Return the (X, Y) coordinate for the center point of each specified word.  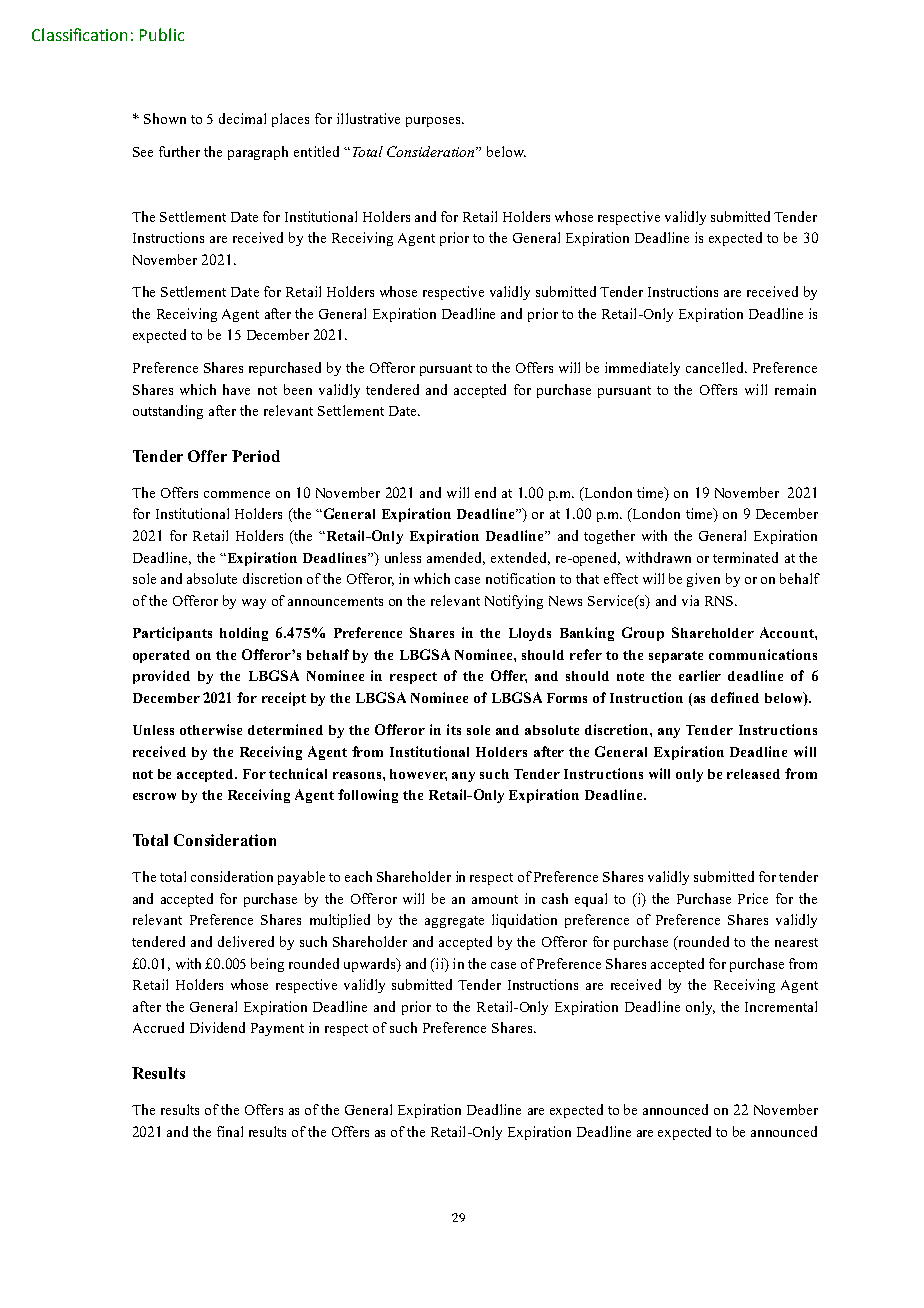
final (230, 1131)
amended (456, 558)
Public (162, 34)
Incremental (781, 1006)
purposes (434, 122)
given (703, 580)
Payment (277, 1029)
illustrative (368, 118)
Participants (172, 634)
